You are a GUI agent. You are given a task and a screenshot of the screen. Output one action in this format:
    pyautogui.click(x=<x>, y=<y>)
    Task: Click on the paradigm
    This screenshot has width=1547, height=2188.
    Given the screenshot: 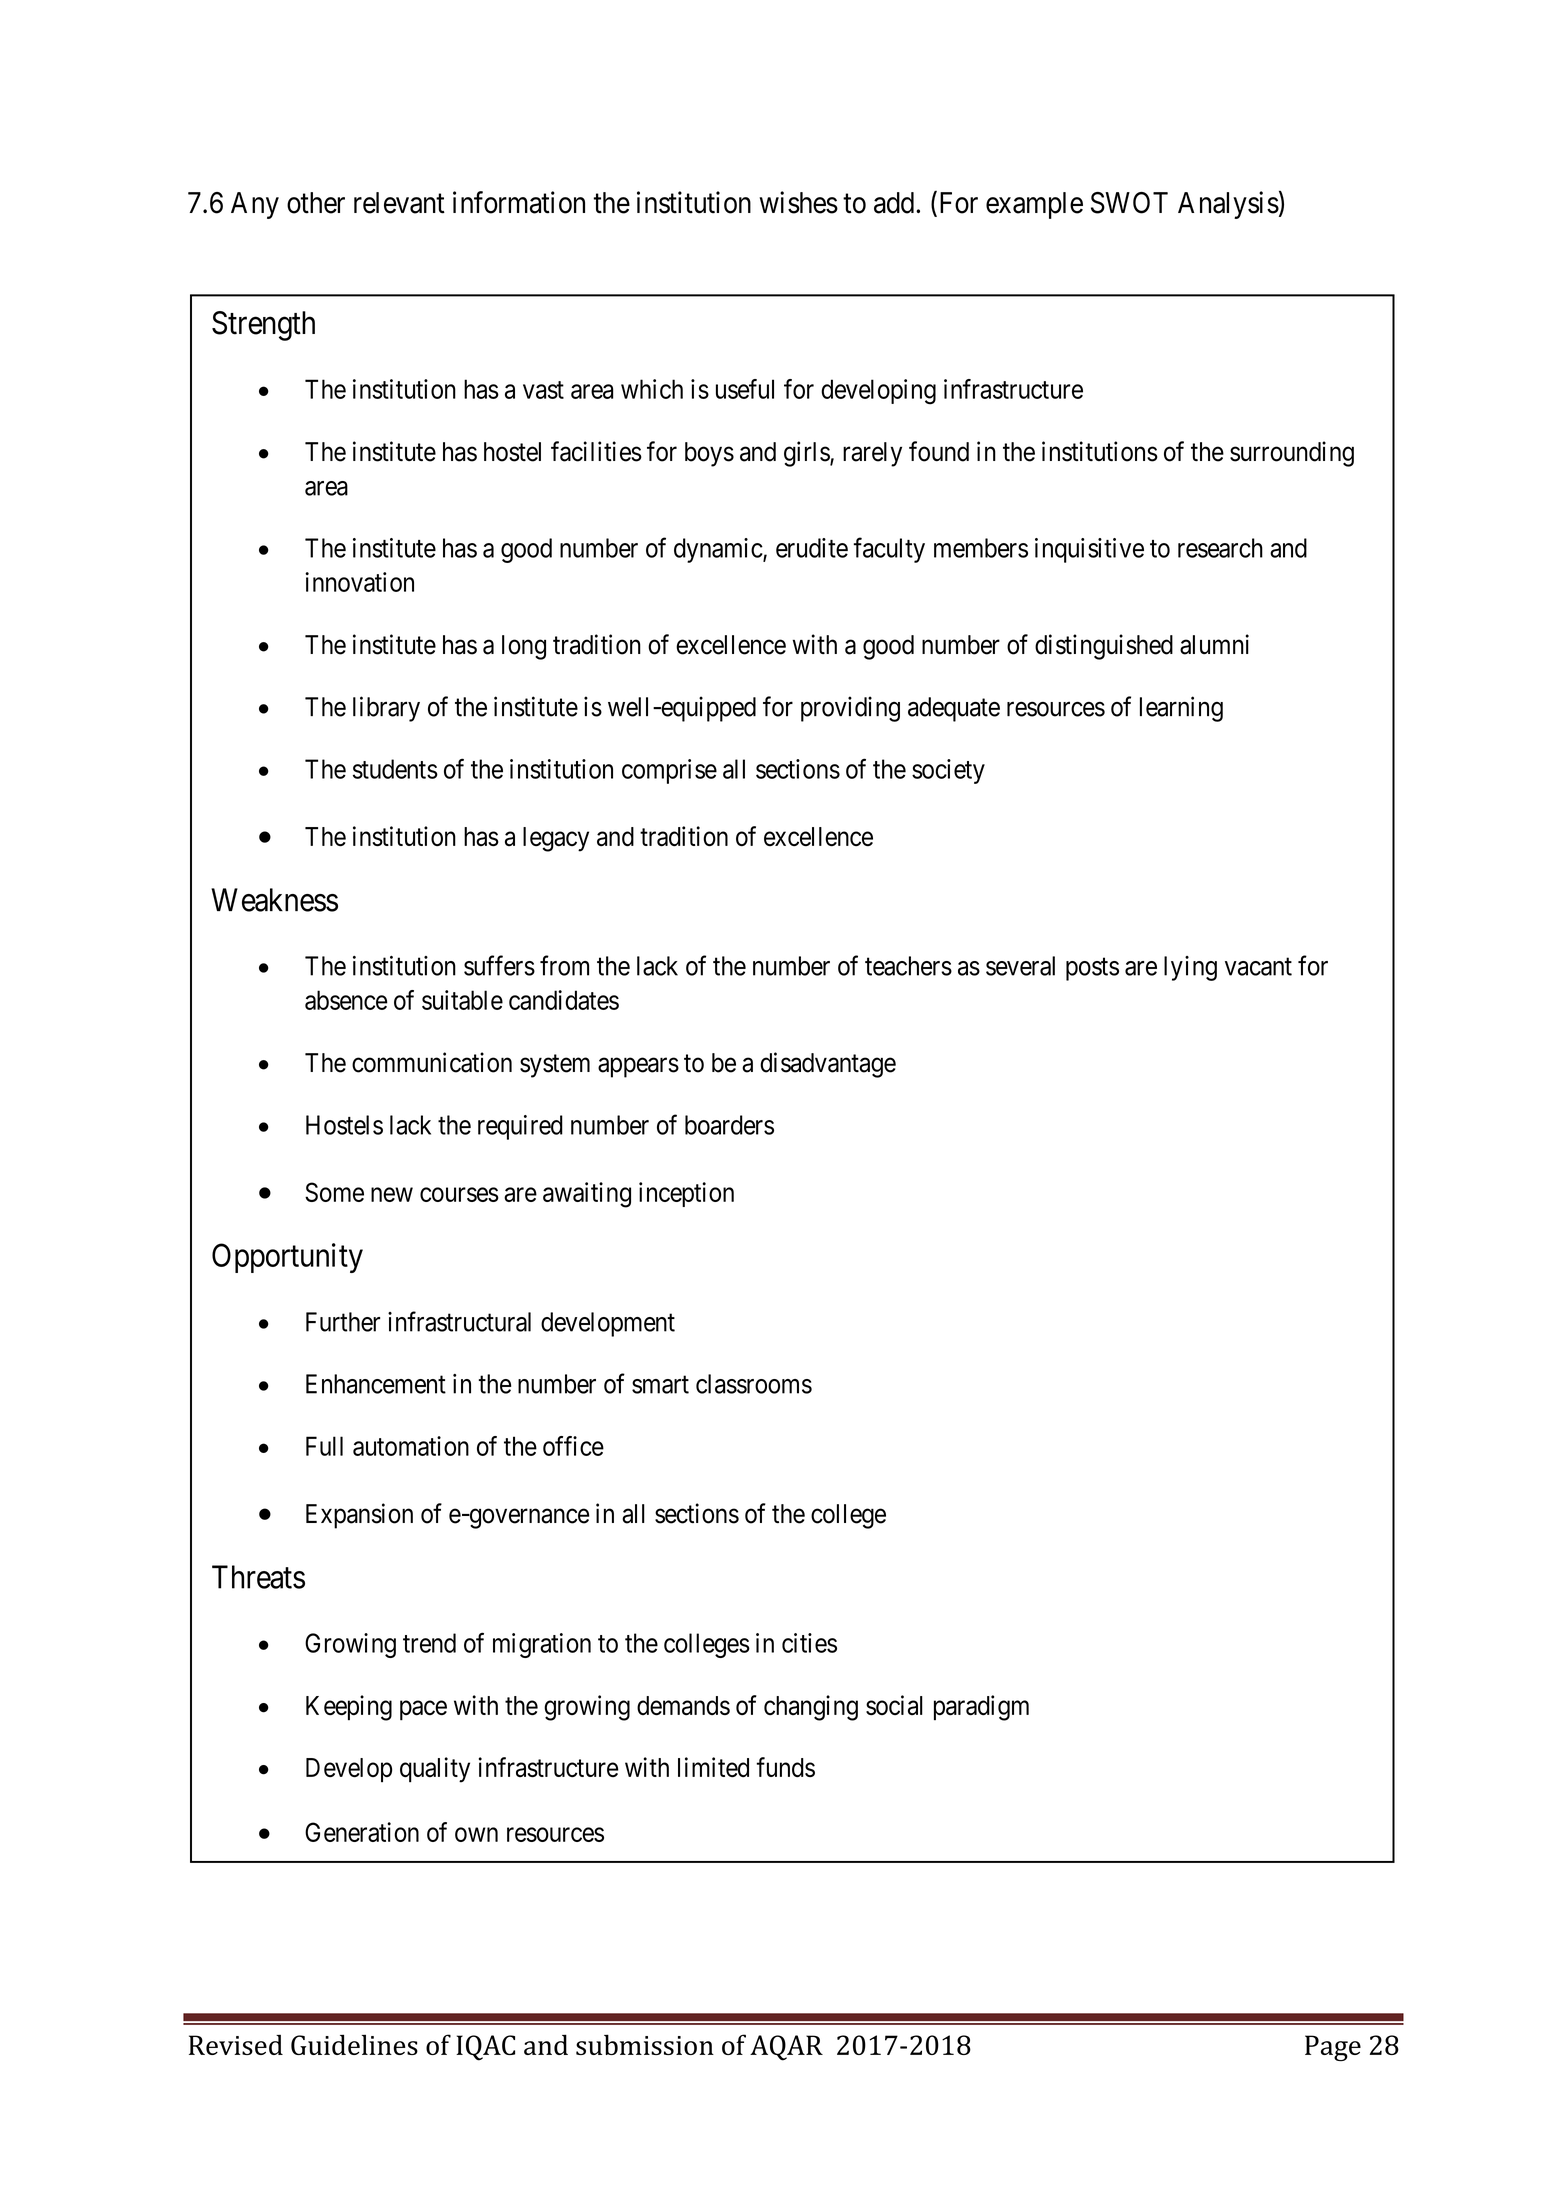 What is the action you would take?
    pyautogui.click(x=981, y=1708)
